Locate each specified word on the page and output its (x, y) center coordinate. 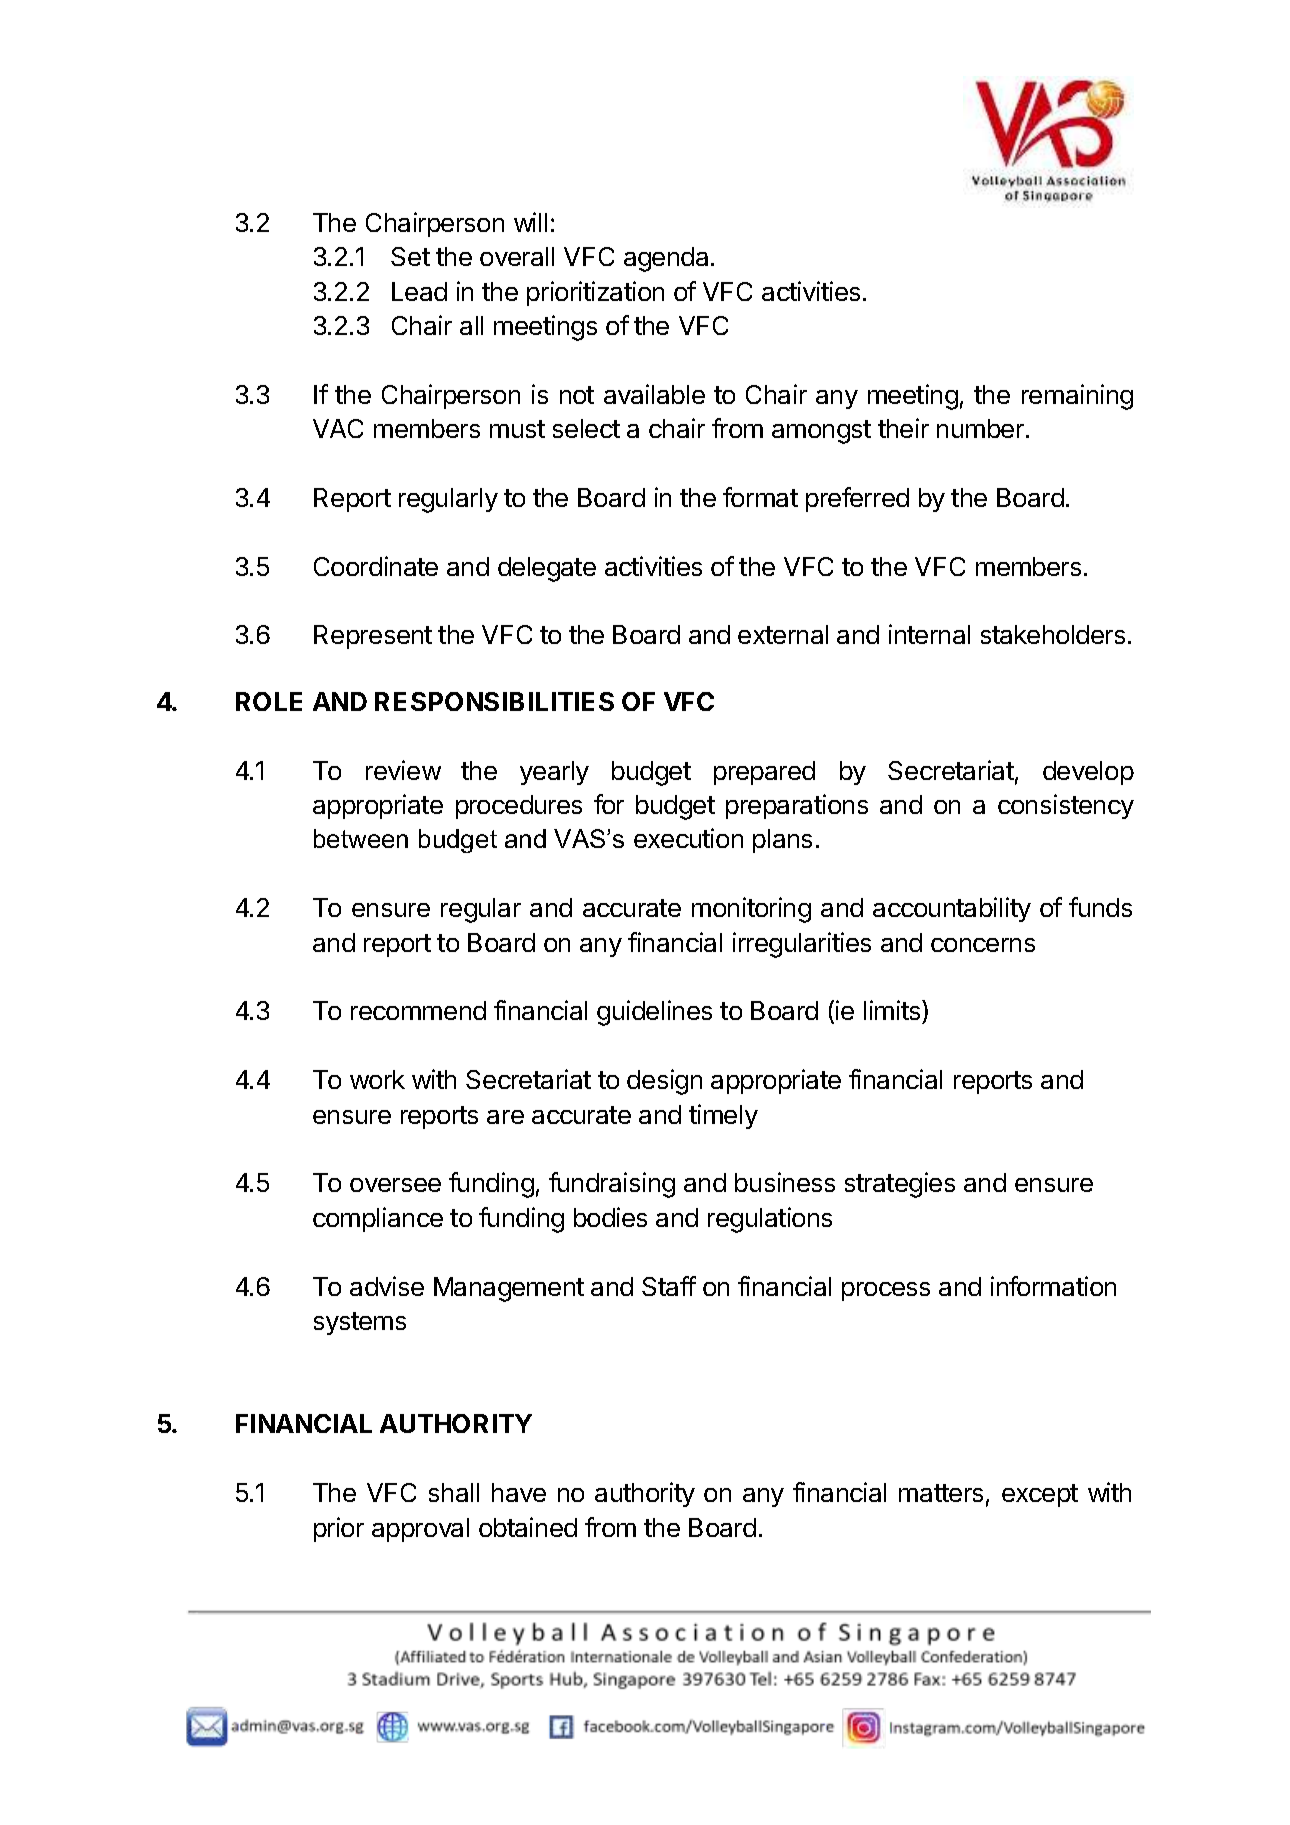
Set (410, 256)
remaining (1077, 397)
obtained (528, 1527)
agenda (666, 259)
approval (420, 1530)
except (1040, 1495)
